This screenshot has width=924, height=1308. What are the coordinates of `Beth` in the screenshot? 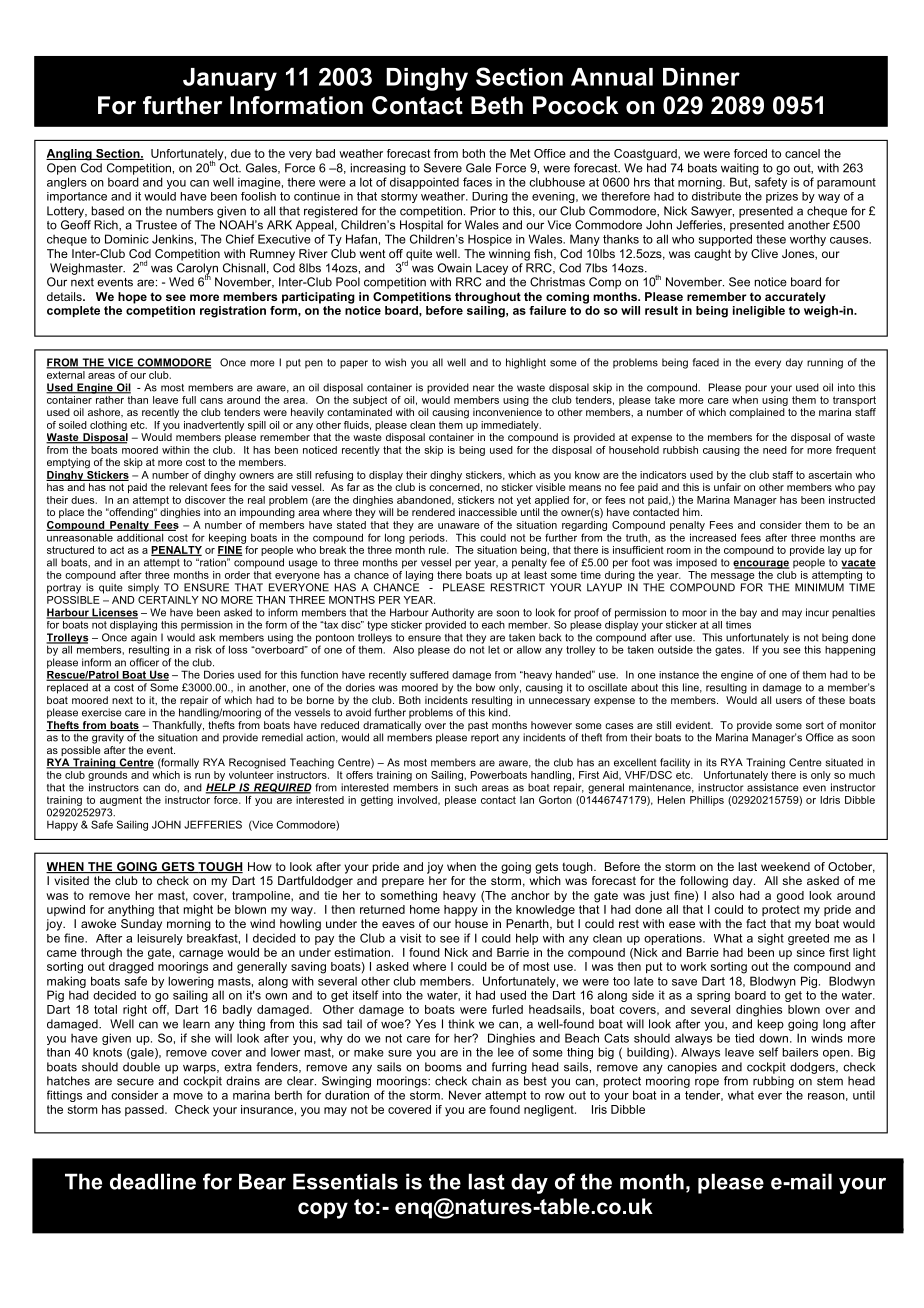 It's located at (497, 105).
